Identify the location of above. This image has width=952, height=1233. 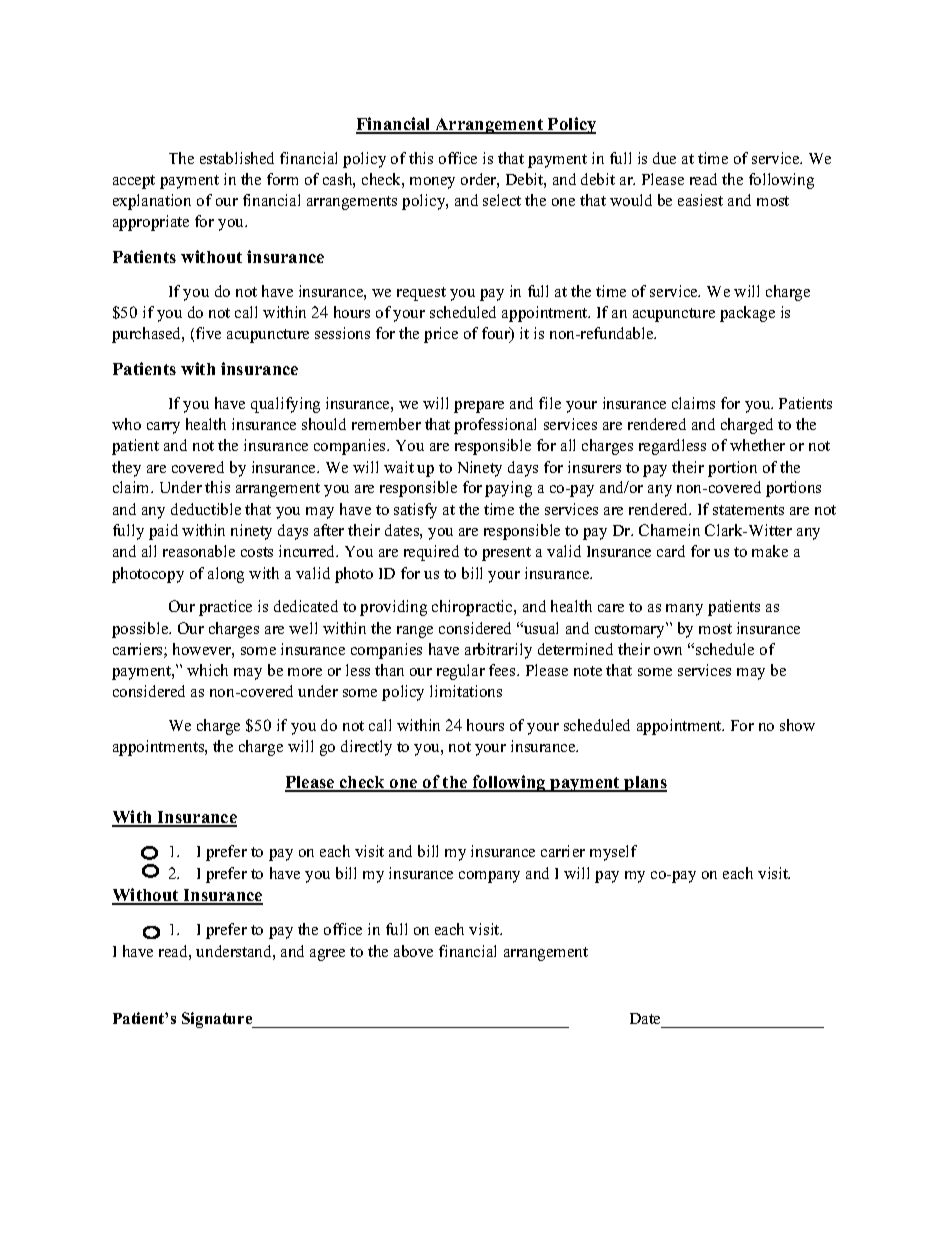
(413, 951).
